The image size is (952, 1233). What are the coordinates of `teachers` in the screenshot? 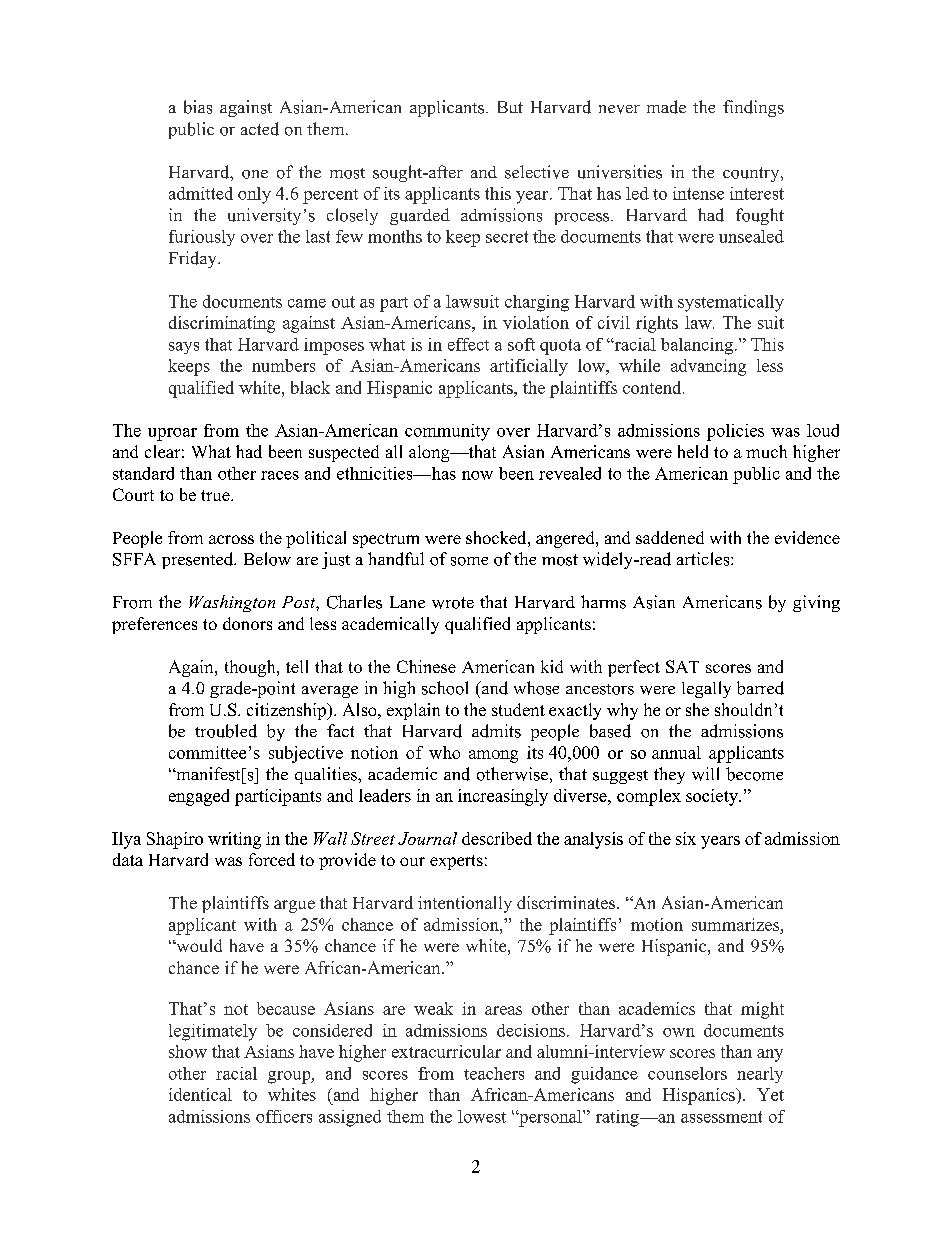 It's located at (494, 1073).
